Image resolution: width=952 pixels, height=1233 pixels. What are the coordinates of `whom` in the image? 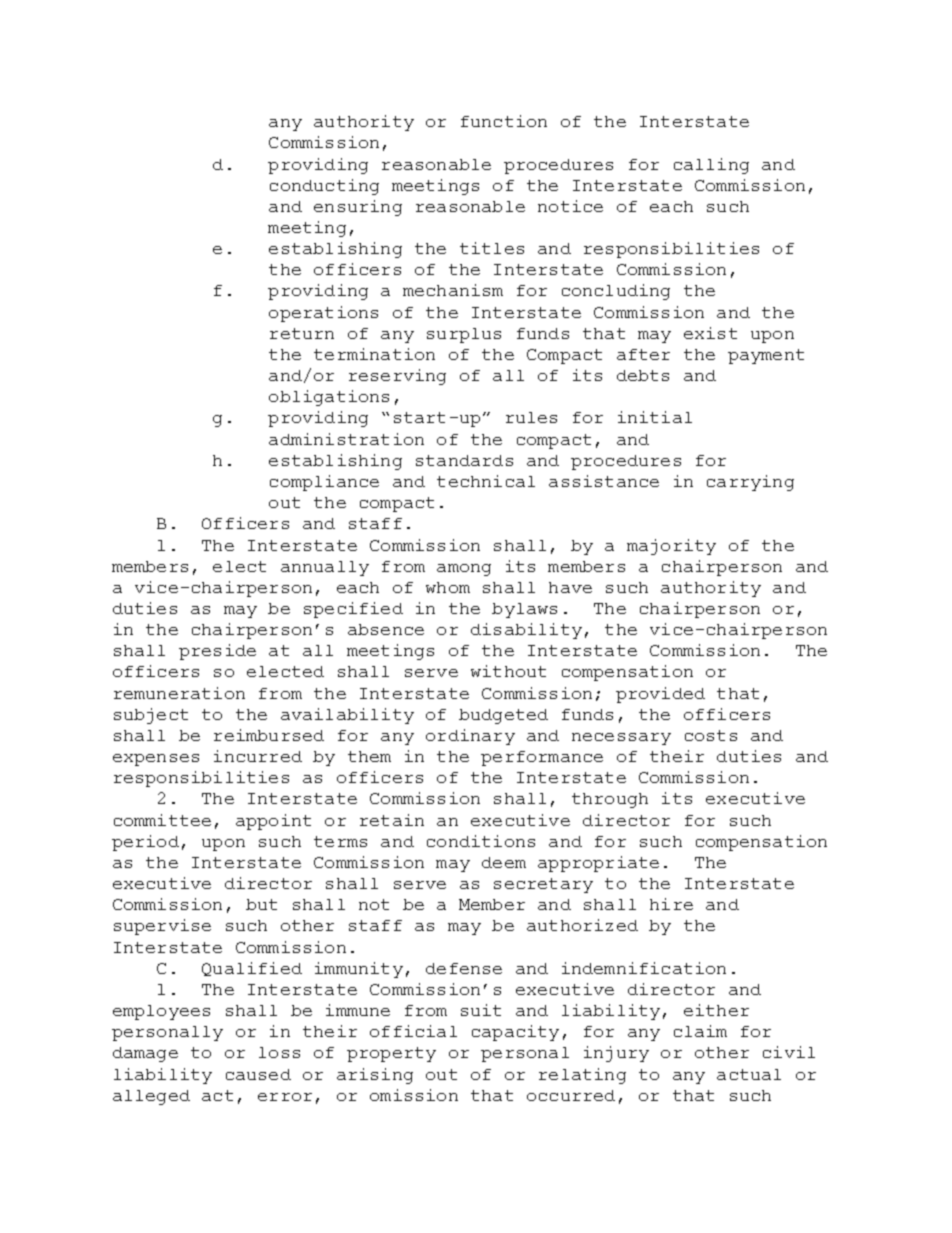 It's located at (448, 587).
